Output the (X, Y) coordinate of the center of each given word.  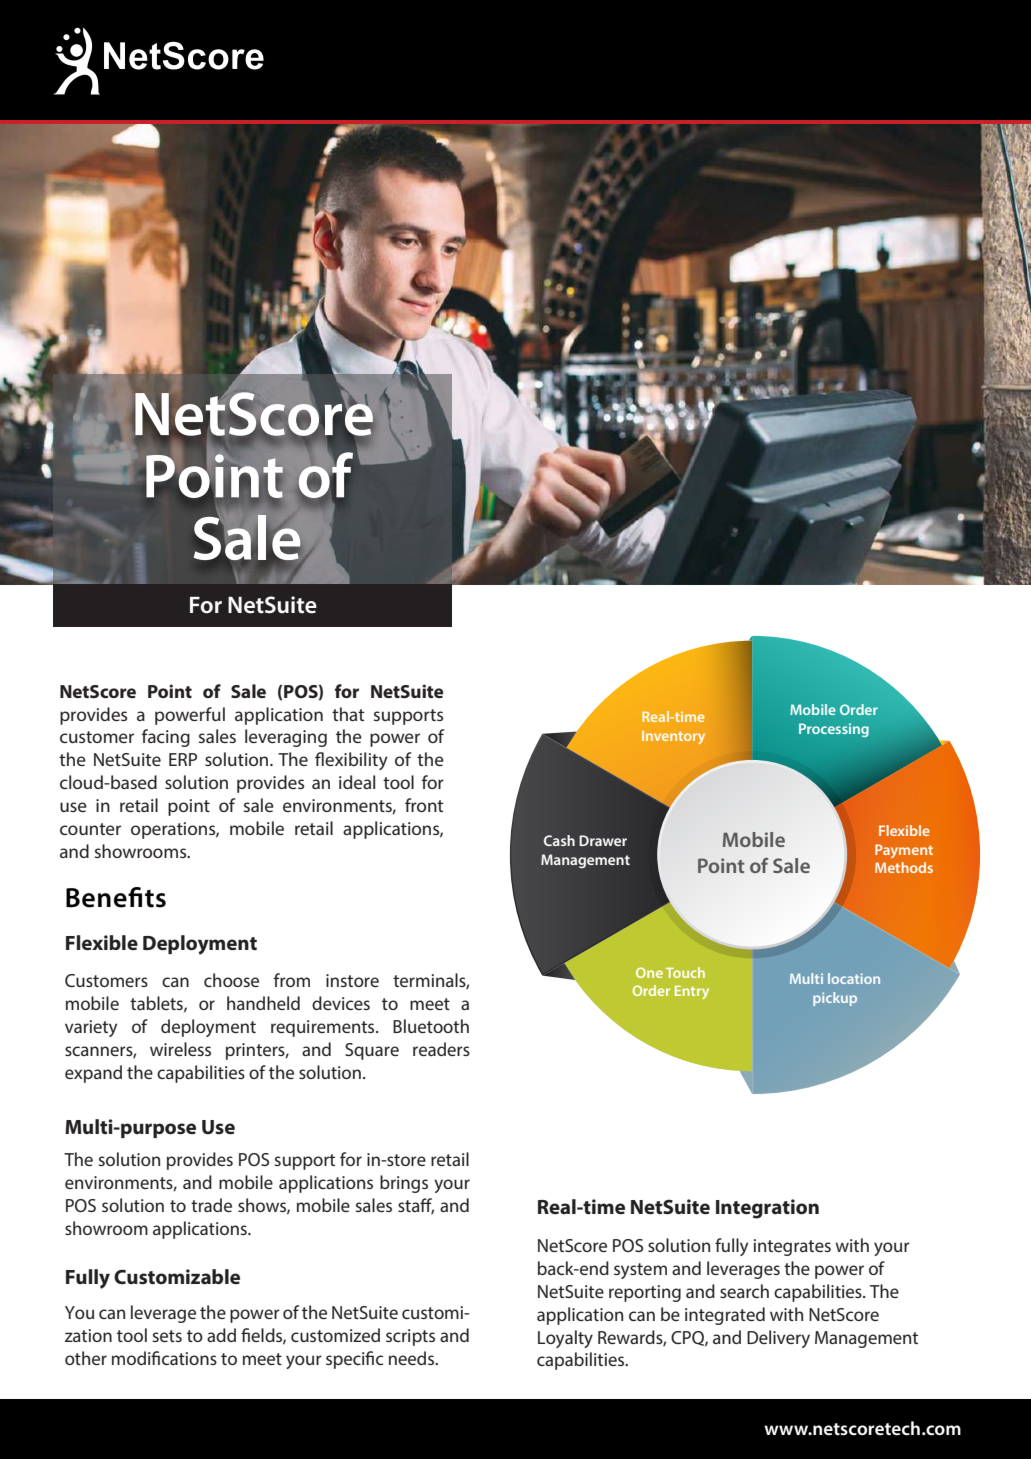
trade (211, 1205)
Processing (834, 730)
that (348, 714)
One (649, 972)
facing (166, 738)
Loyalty (565, 1339)
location (854, 978)
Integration (767, 1209)
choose (231, 980)
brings (404, 1184)
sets (167, 1336)
